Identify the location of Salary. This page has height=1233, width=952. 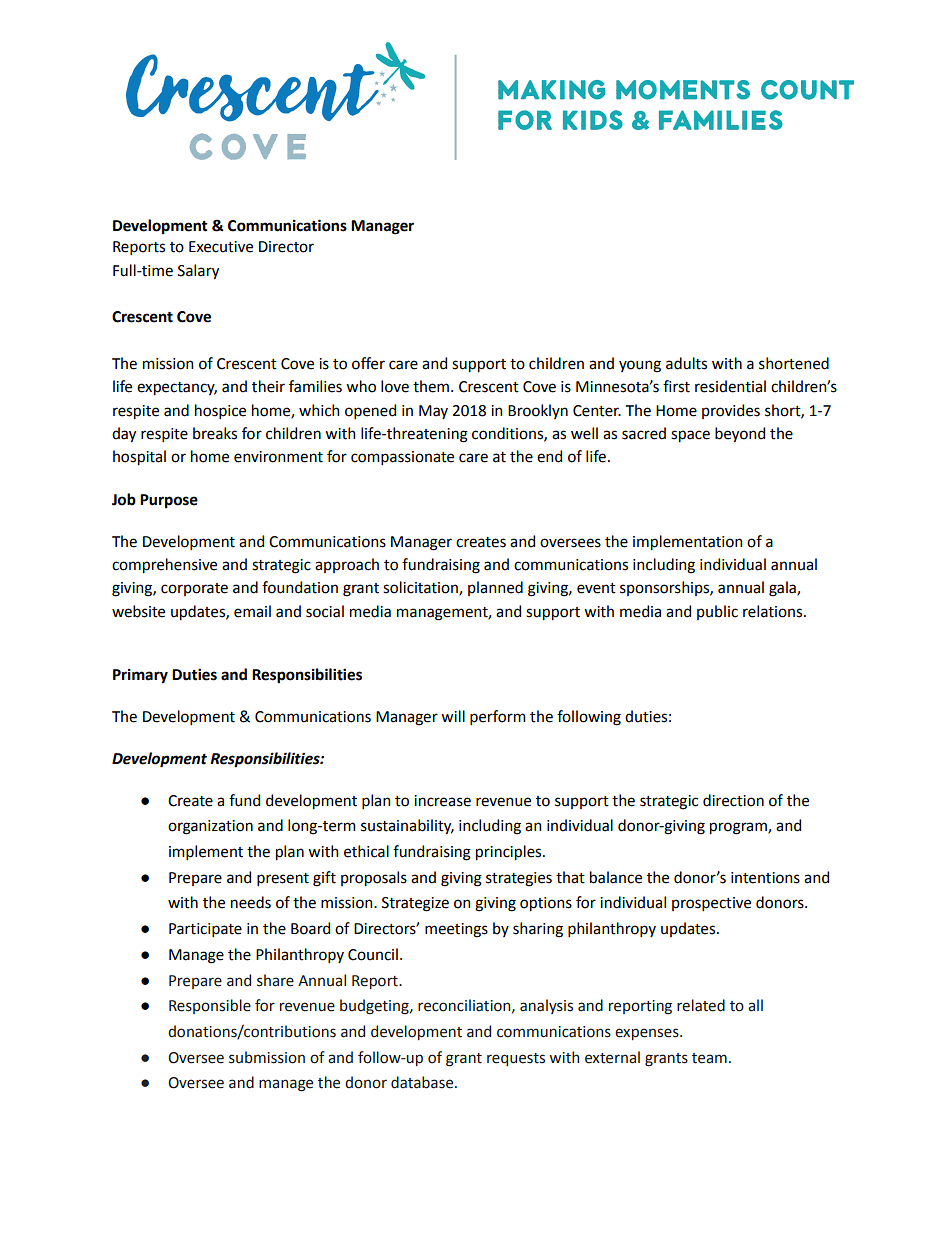
(198, 272).
